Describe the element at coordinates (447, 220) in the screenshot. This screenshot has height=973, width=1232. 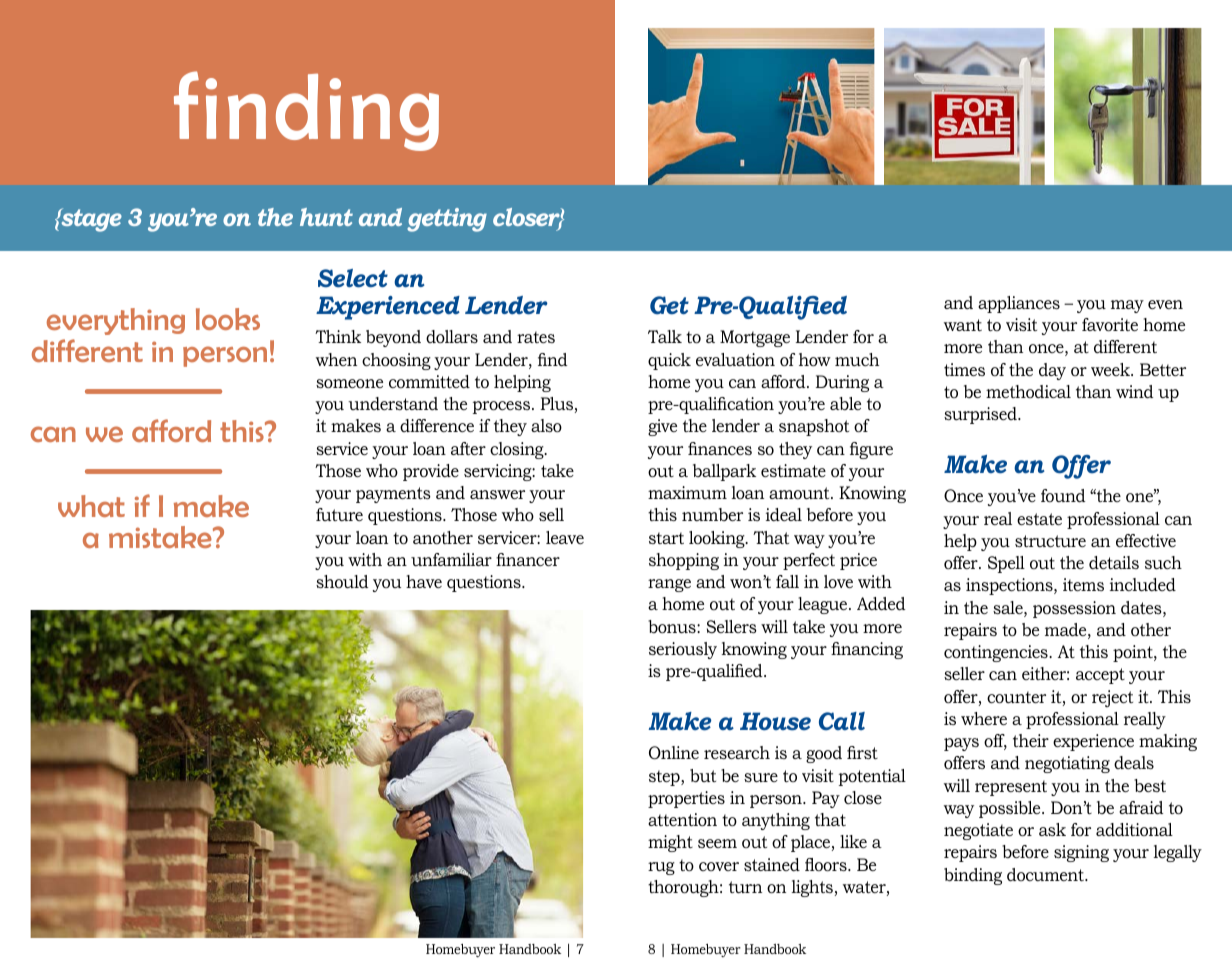
I see `getting` at that location.
